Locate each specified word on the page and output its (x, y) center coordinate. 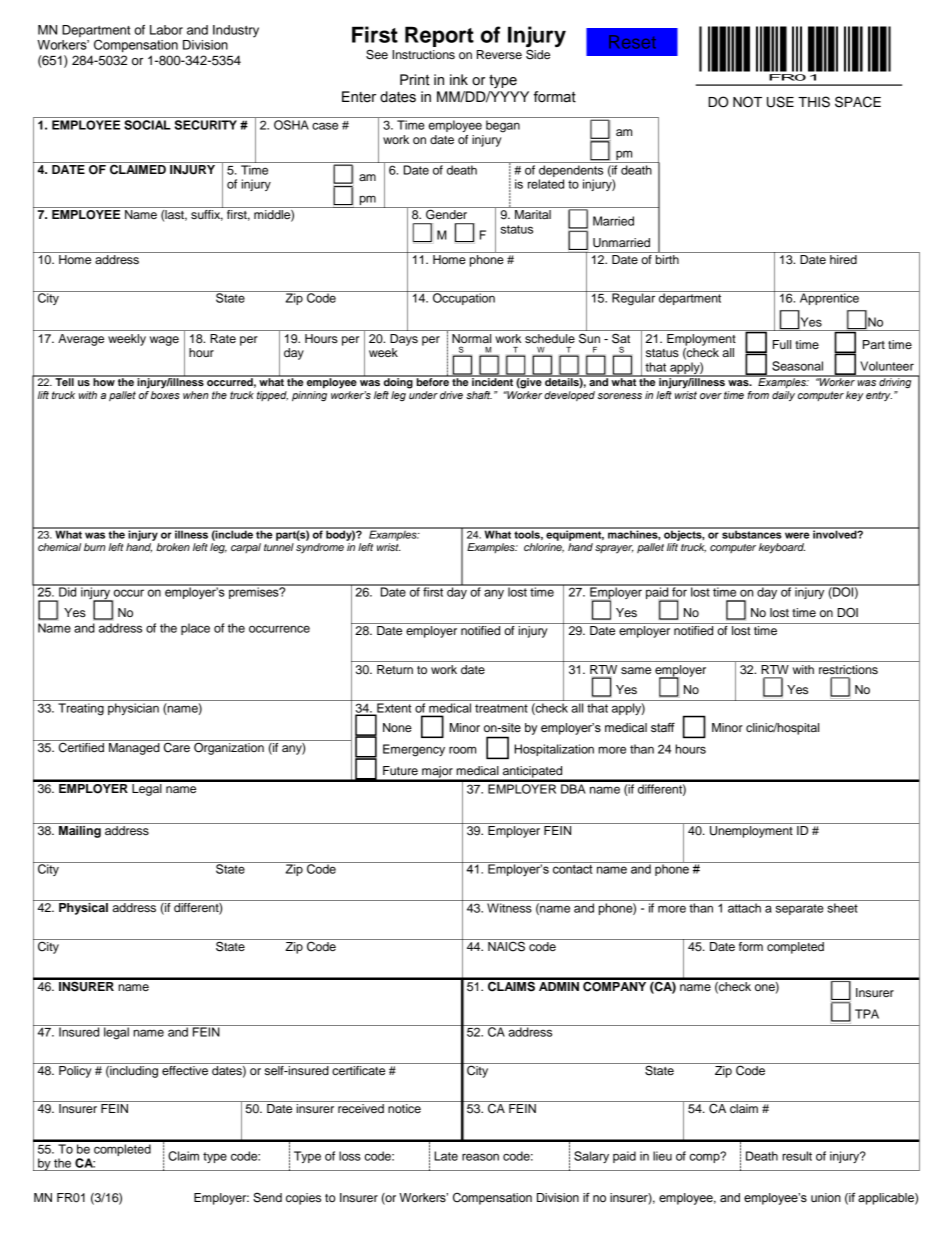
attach (744, 908)
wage (164, 341)
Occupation (464, 298)
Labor (166, 30)
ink (459, 79)
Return (395, 669)
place (195, 629)
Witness (509, 908)
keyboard (782, 548)
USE (780, 102)
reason (480, 1157)
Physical (83, 909)
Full (782, 344)
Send (267, 1197)
